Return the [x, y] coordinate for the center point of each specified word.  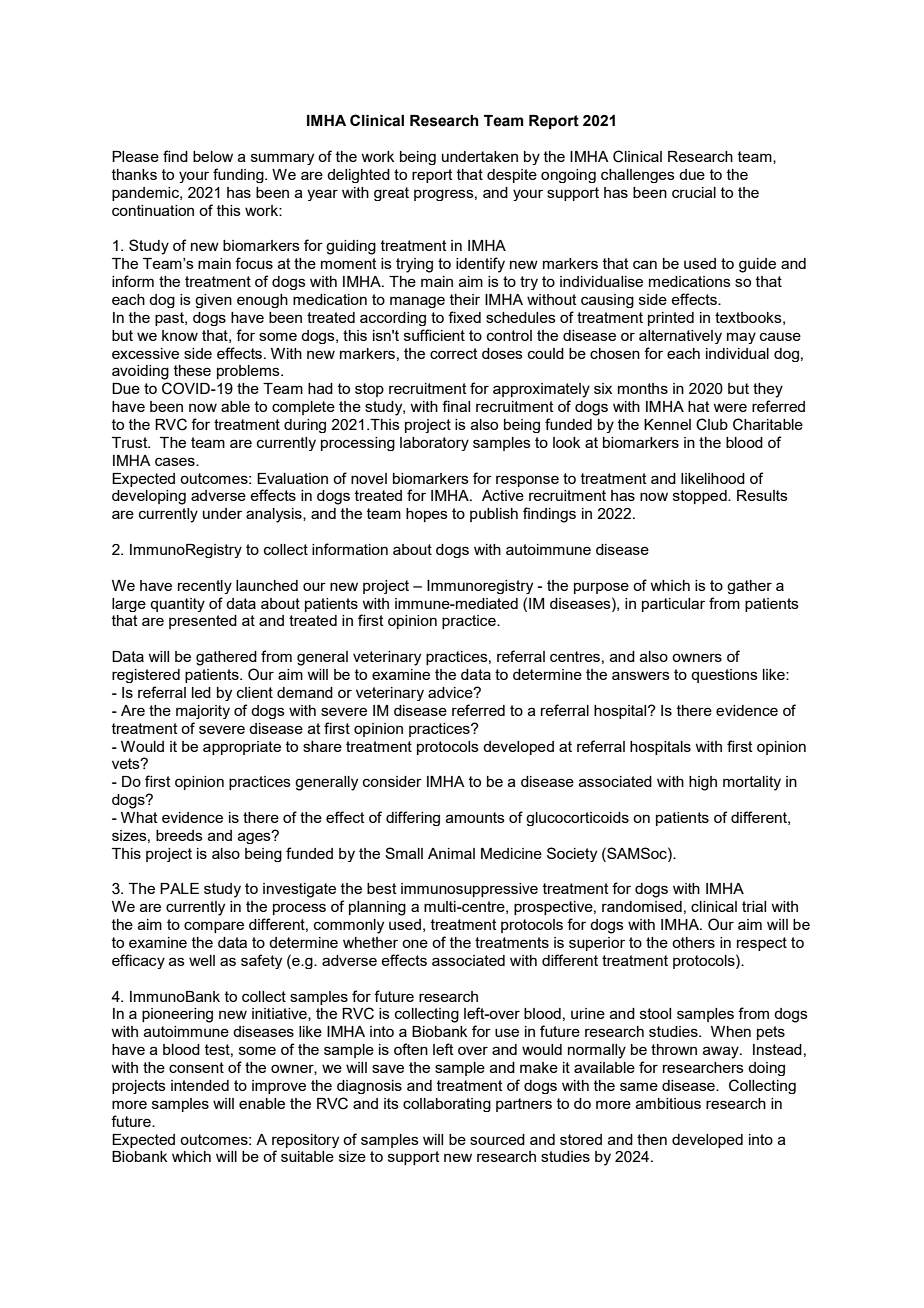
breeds [179, 835]
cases [176, 461]
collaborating [447, 1105]
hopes [427, 515]
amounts [475, 817]
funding [239, 175]
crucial [694, 192]
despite [512, 176]
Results [762, 495]
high [703, 783]
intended [200, 1085]
